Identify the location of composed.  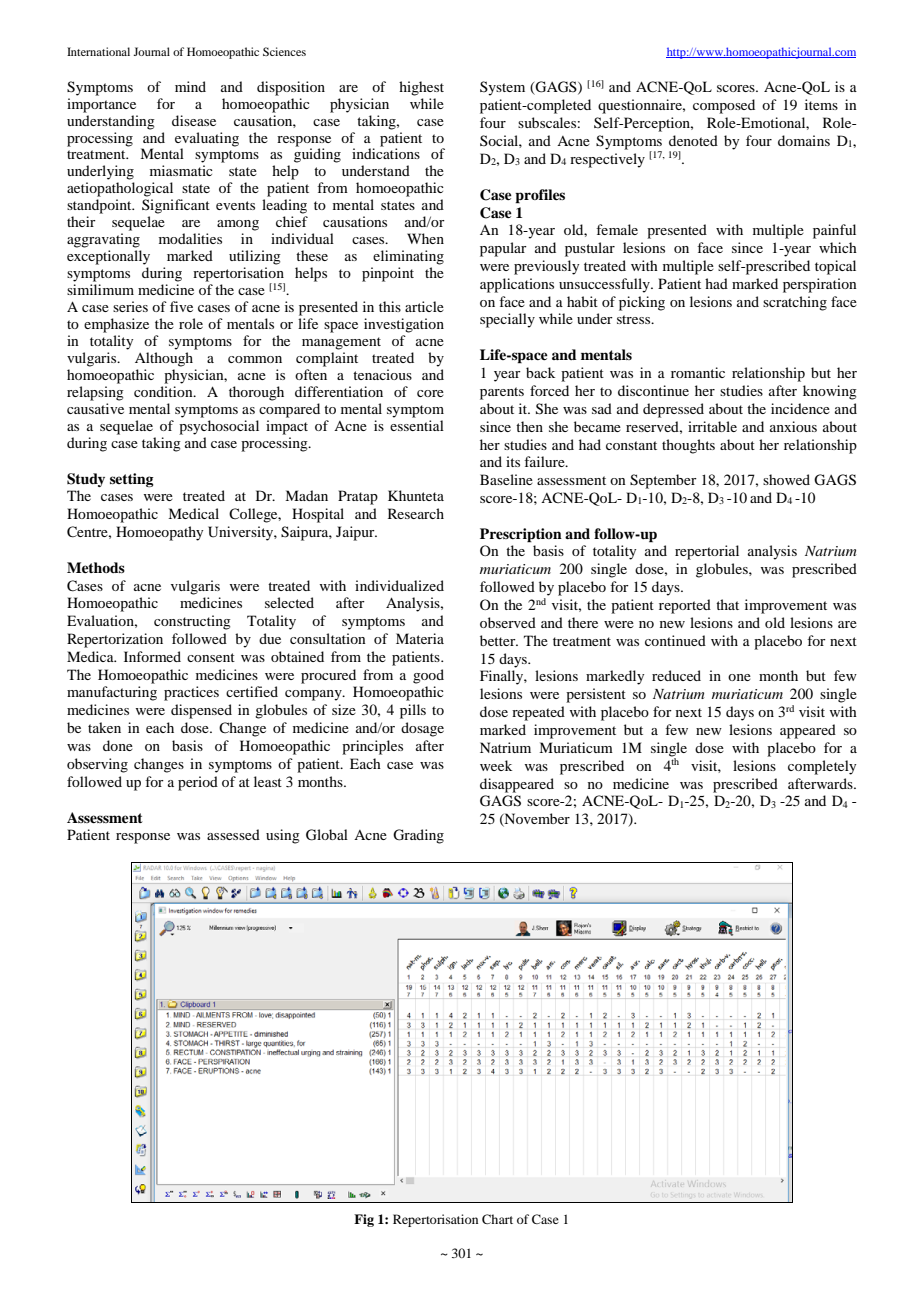
(724, 106).
